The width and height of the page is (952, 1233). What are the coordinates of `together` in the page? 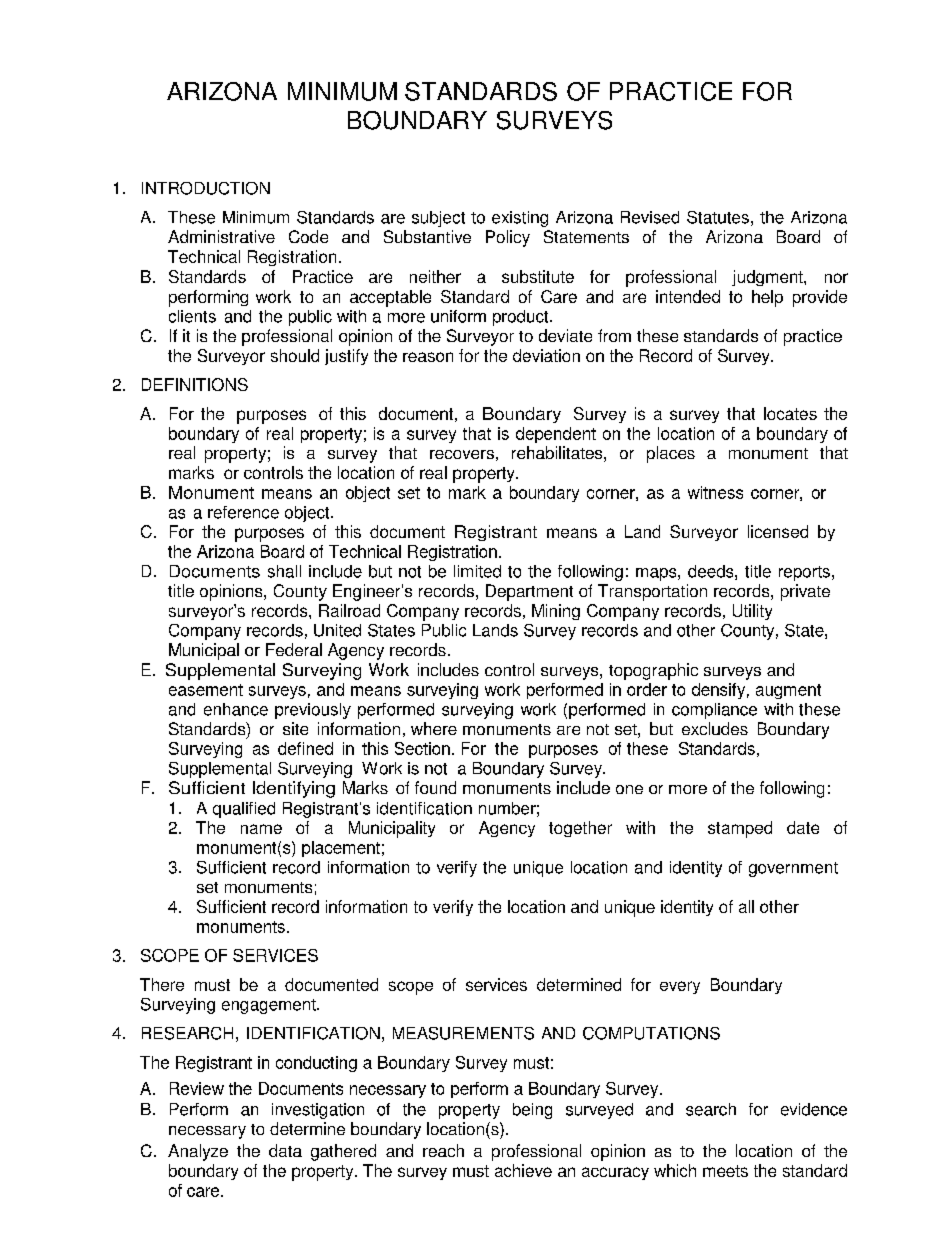 It's located at (580, 829).
